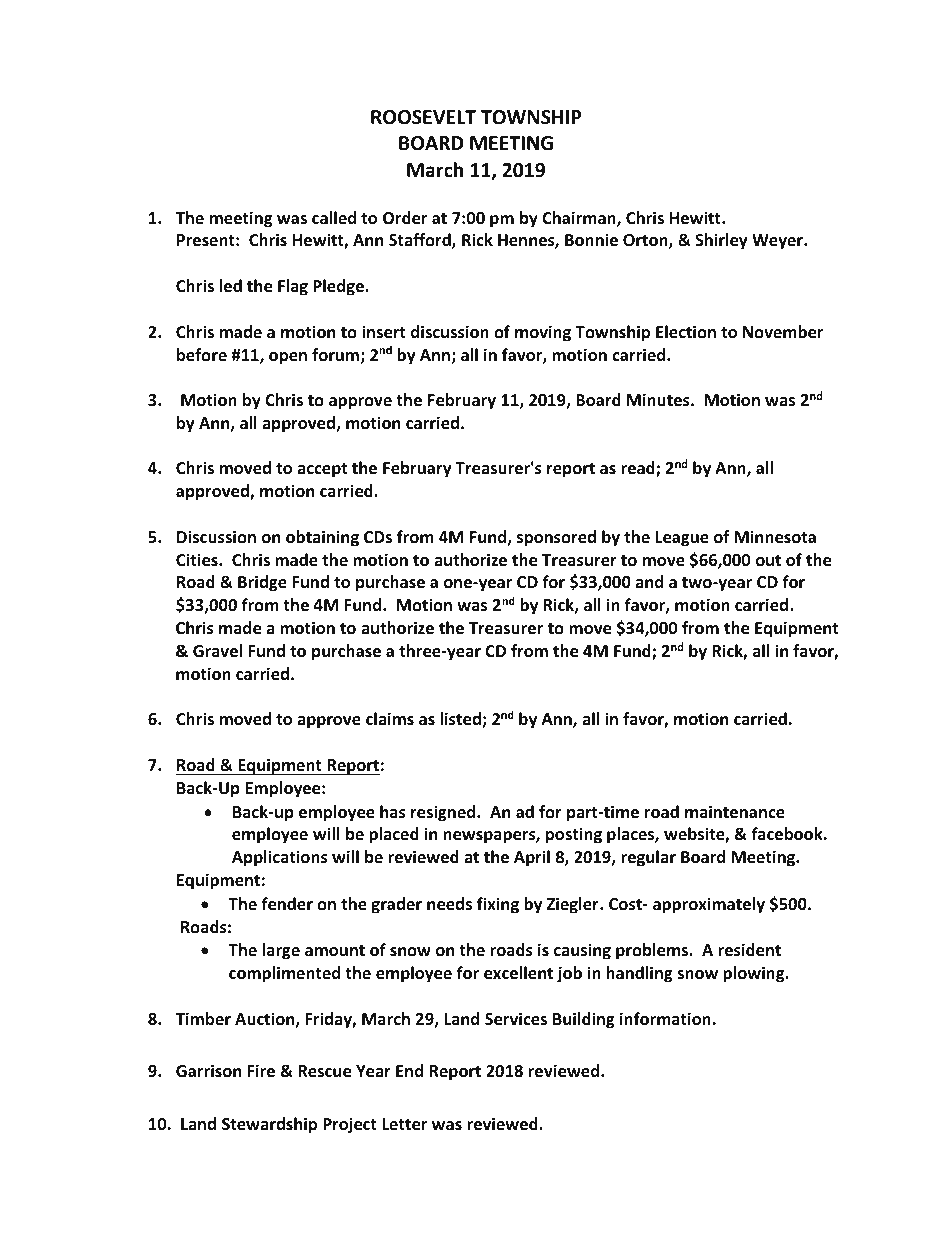 This screenshot has height=1233, width=952. What do you see at coordinates (423, 117) in the screenshot?
I see `ROOSEVELT` at bounding box center [423, 117].
